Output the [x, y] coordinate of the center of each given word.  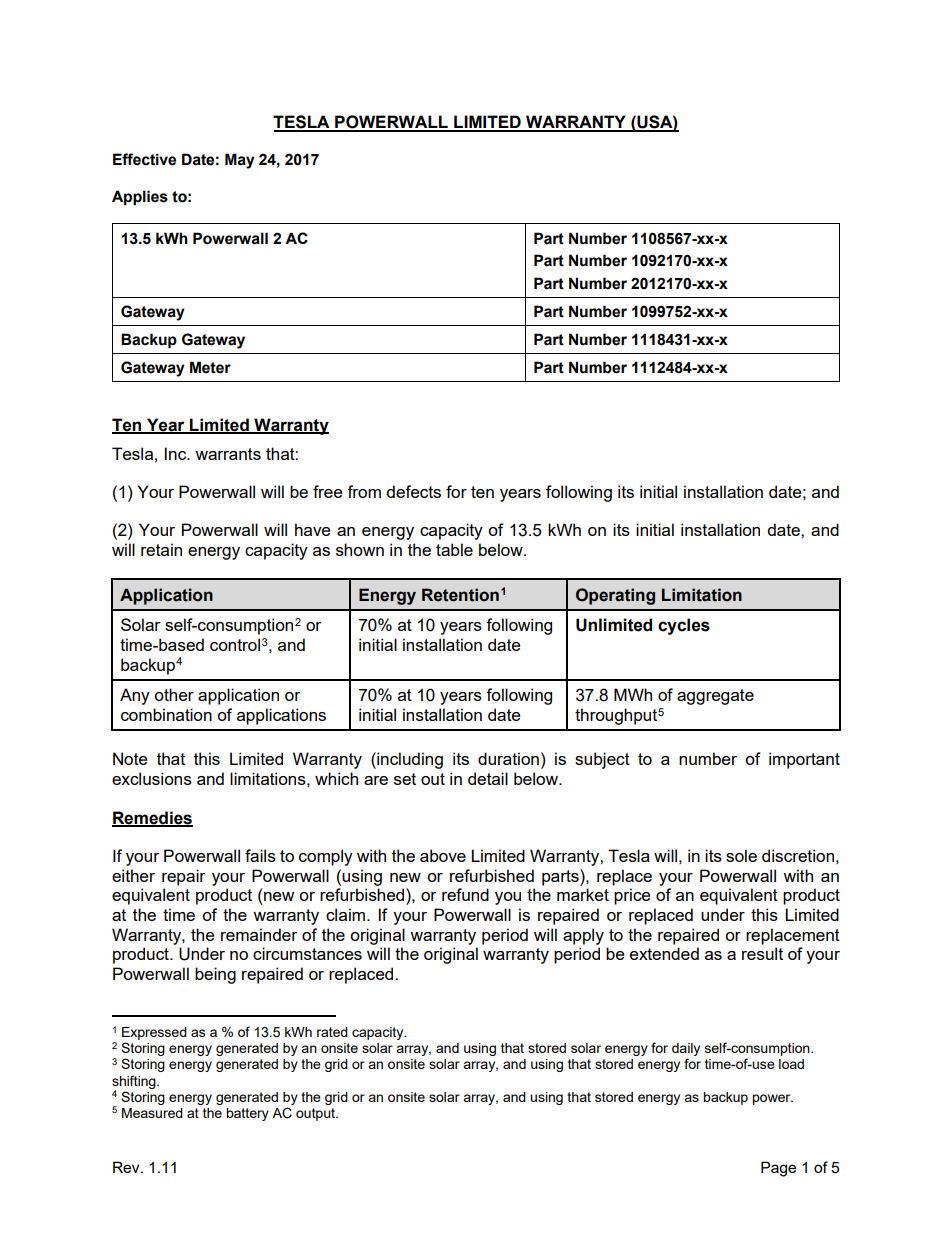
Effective [144, 159]
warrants [228, 454]
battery [247, 1114]
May [240, 161]
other [174, 694]
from [364, 491]
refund [465, 894]
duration [508, 758]
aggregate [715, 697]
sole [741, 855]
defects [413, 491]
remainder [259, 934]
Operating [615, 596]
